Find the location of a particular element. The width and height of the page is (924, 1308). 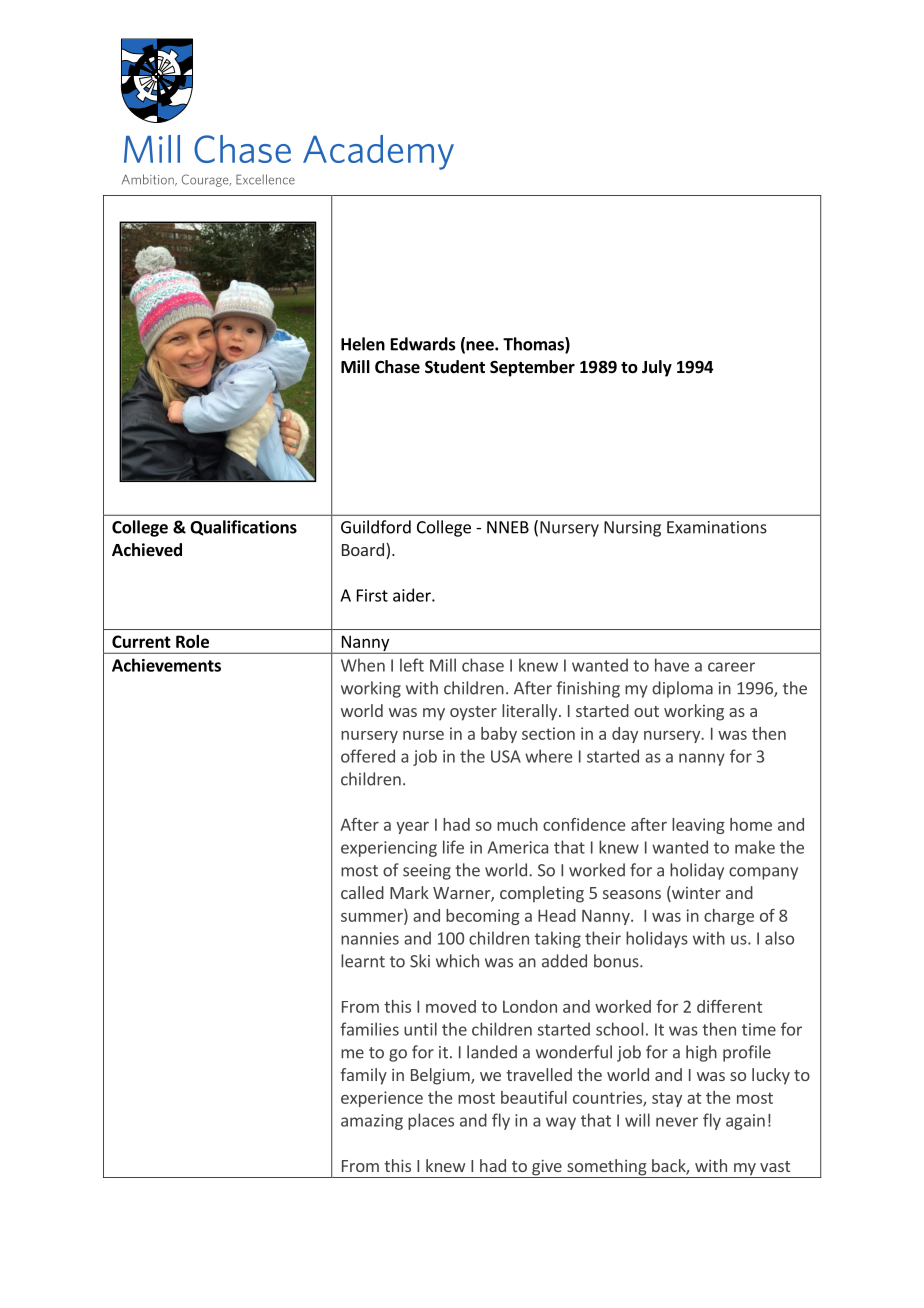

July is located at coordinates (657, 368).
